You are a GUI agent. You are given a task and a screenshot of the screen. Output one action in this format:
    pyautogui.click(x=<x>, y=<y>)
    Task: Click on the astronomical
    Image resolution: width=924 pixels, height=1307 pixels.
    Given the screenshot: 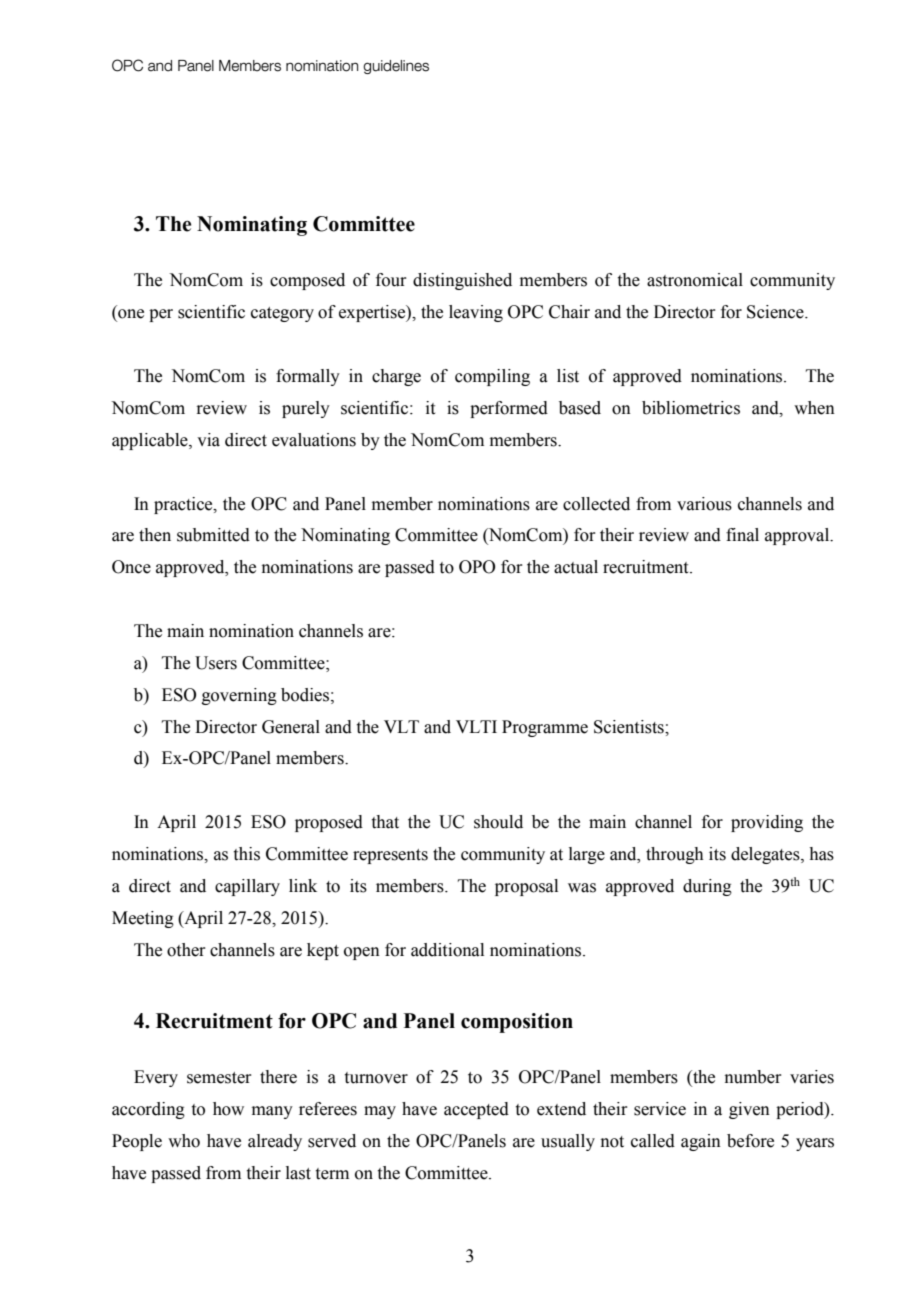 What is the action you would take?
    pyautogui.click(x=695, y=280)
